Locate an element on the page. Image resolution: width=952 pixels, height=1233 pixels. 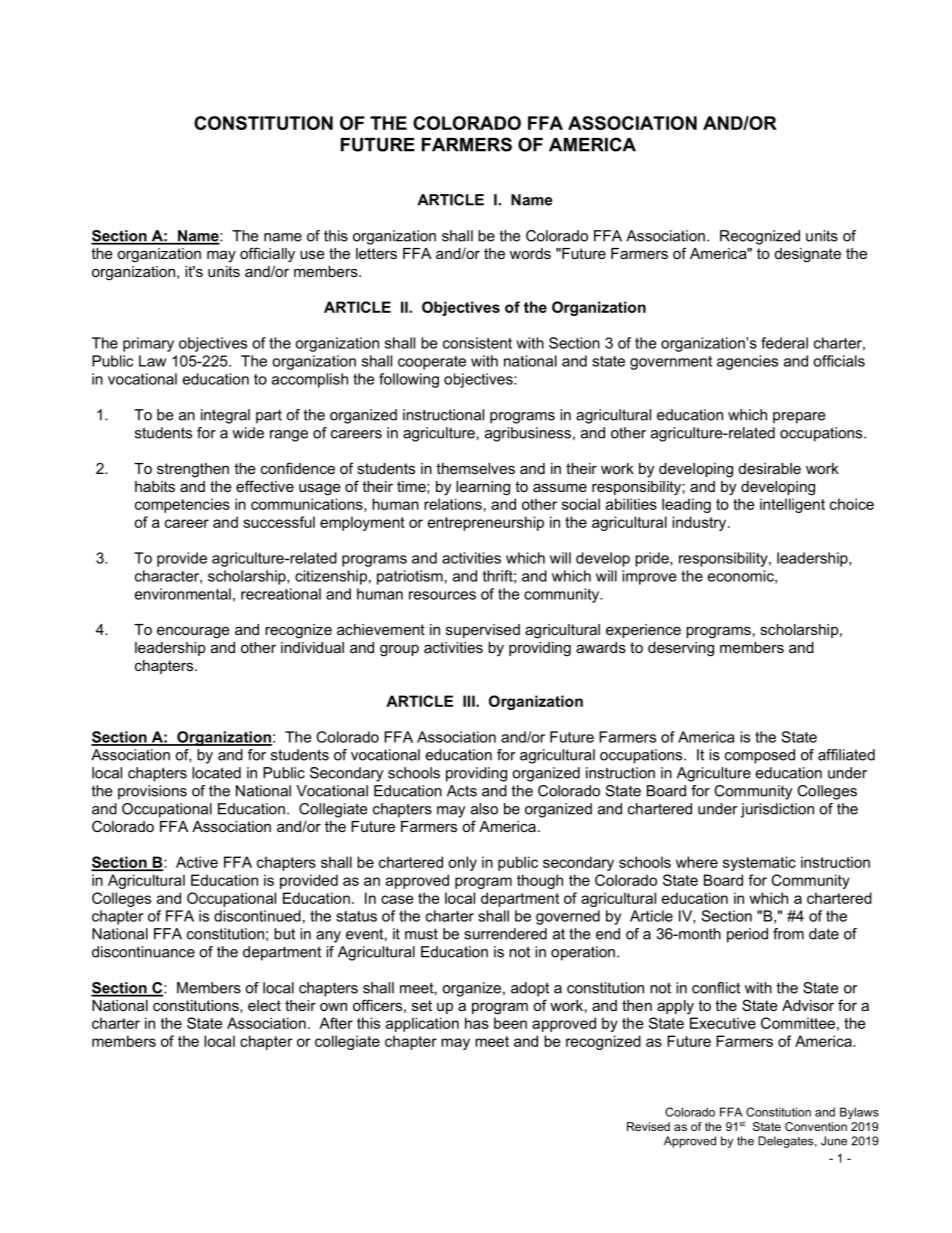
been is located at coordinates (510, 1023).
